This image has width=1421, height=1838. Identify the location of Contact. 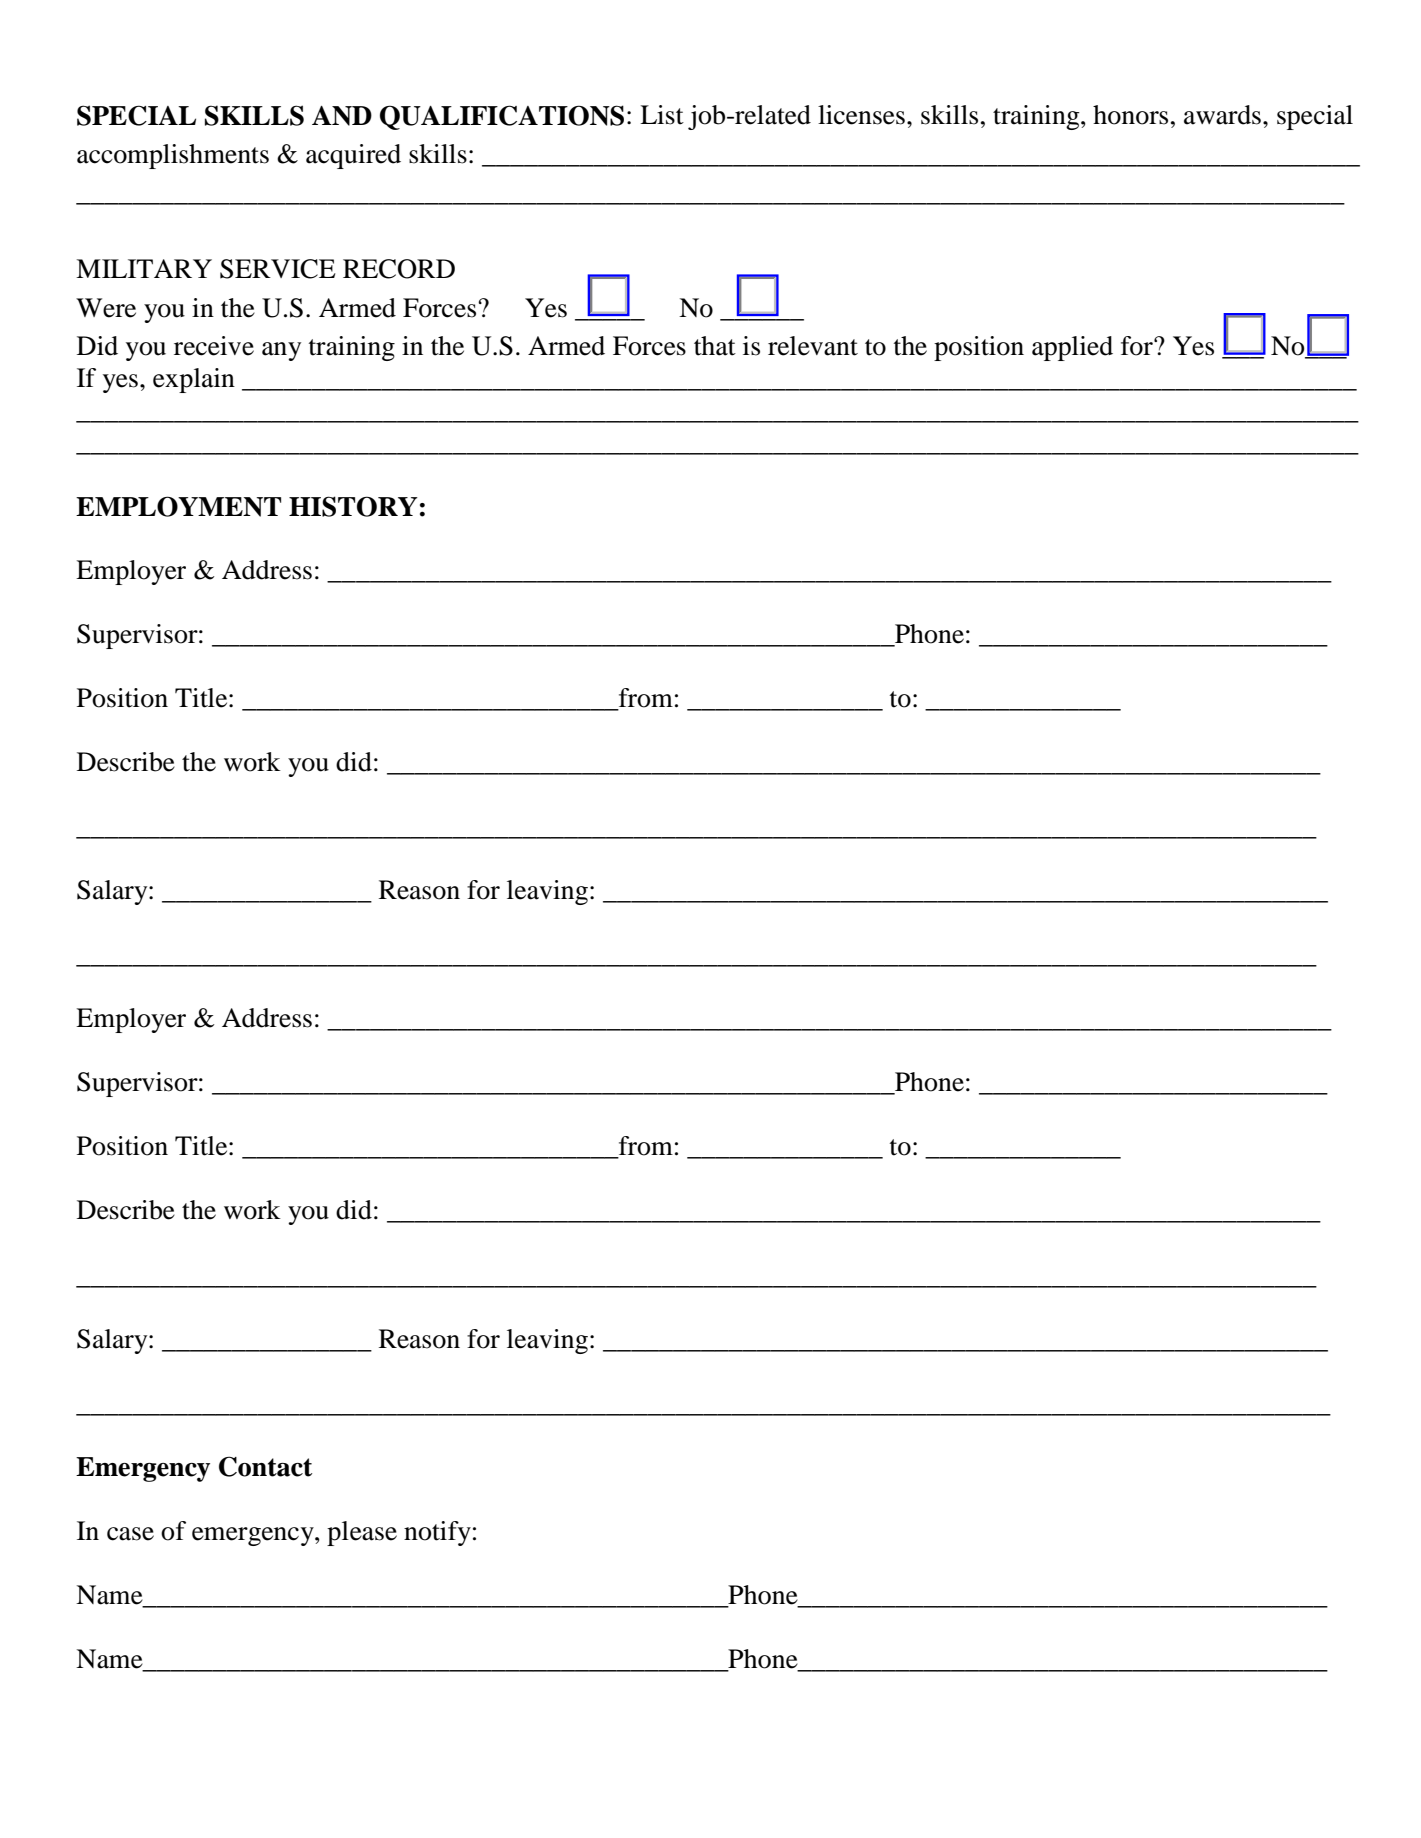
(265, 1466).
